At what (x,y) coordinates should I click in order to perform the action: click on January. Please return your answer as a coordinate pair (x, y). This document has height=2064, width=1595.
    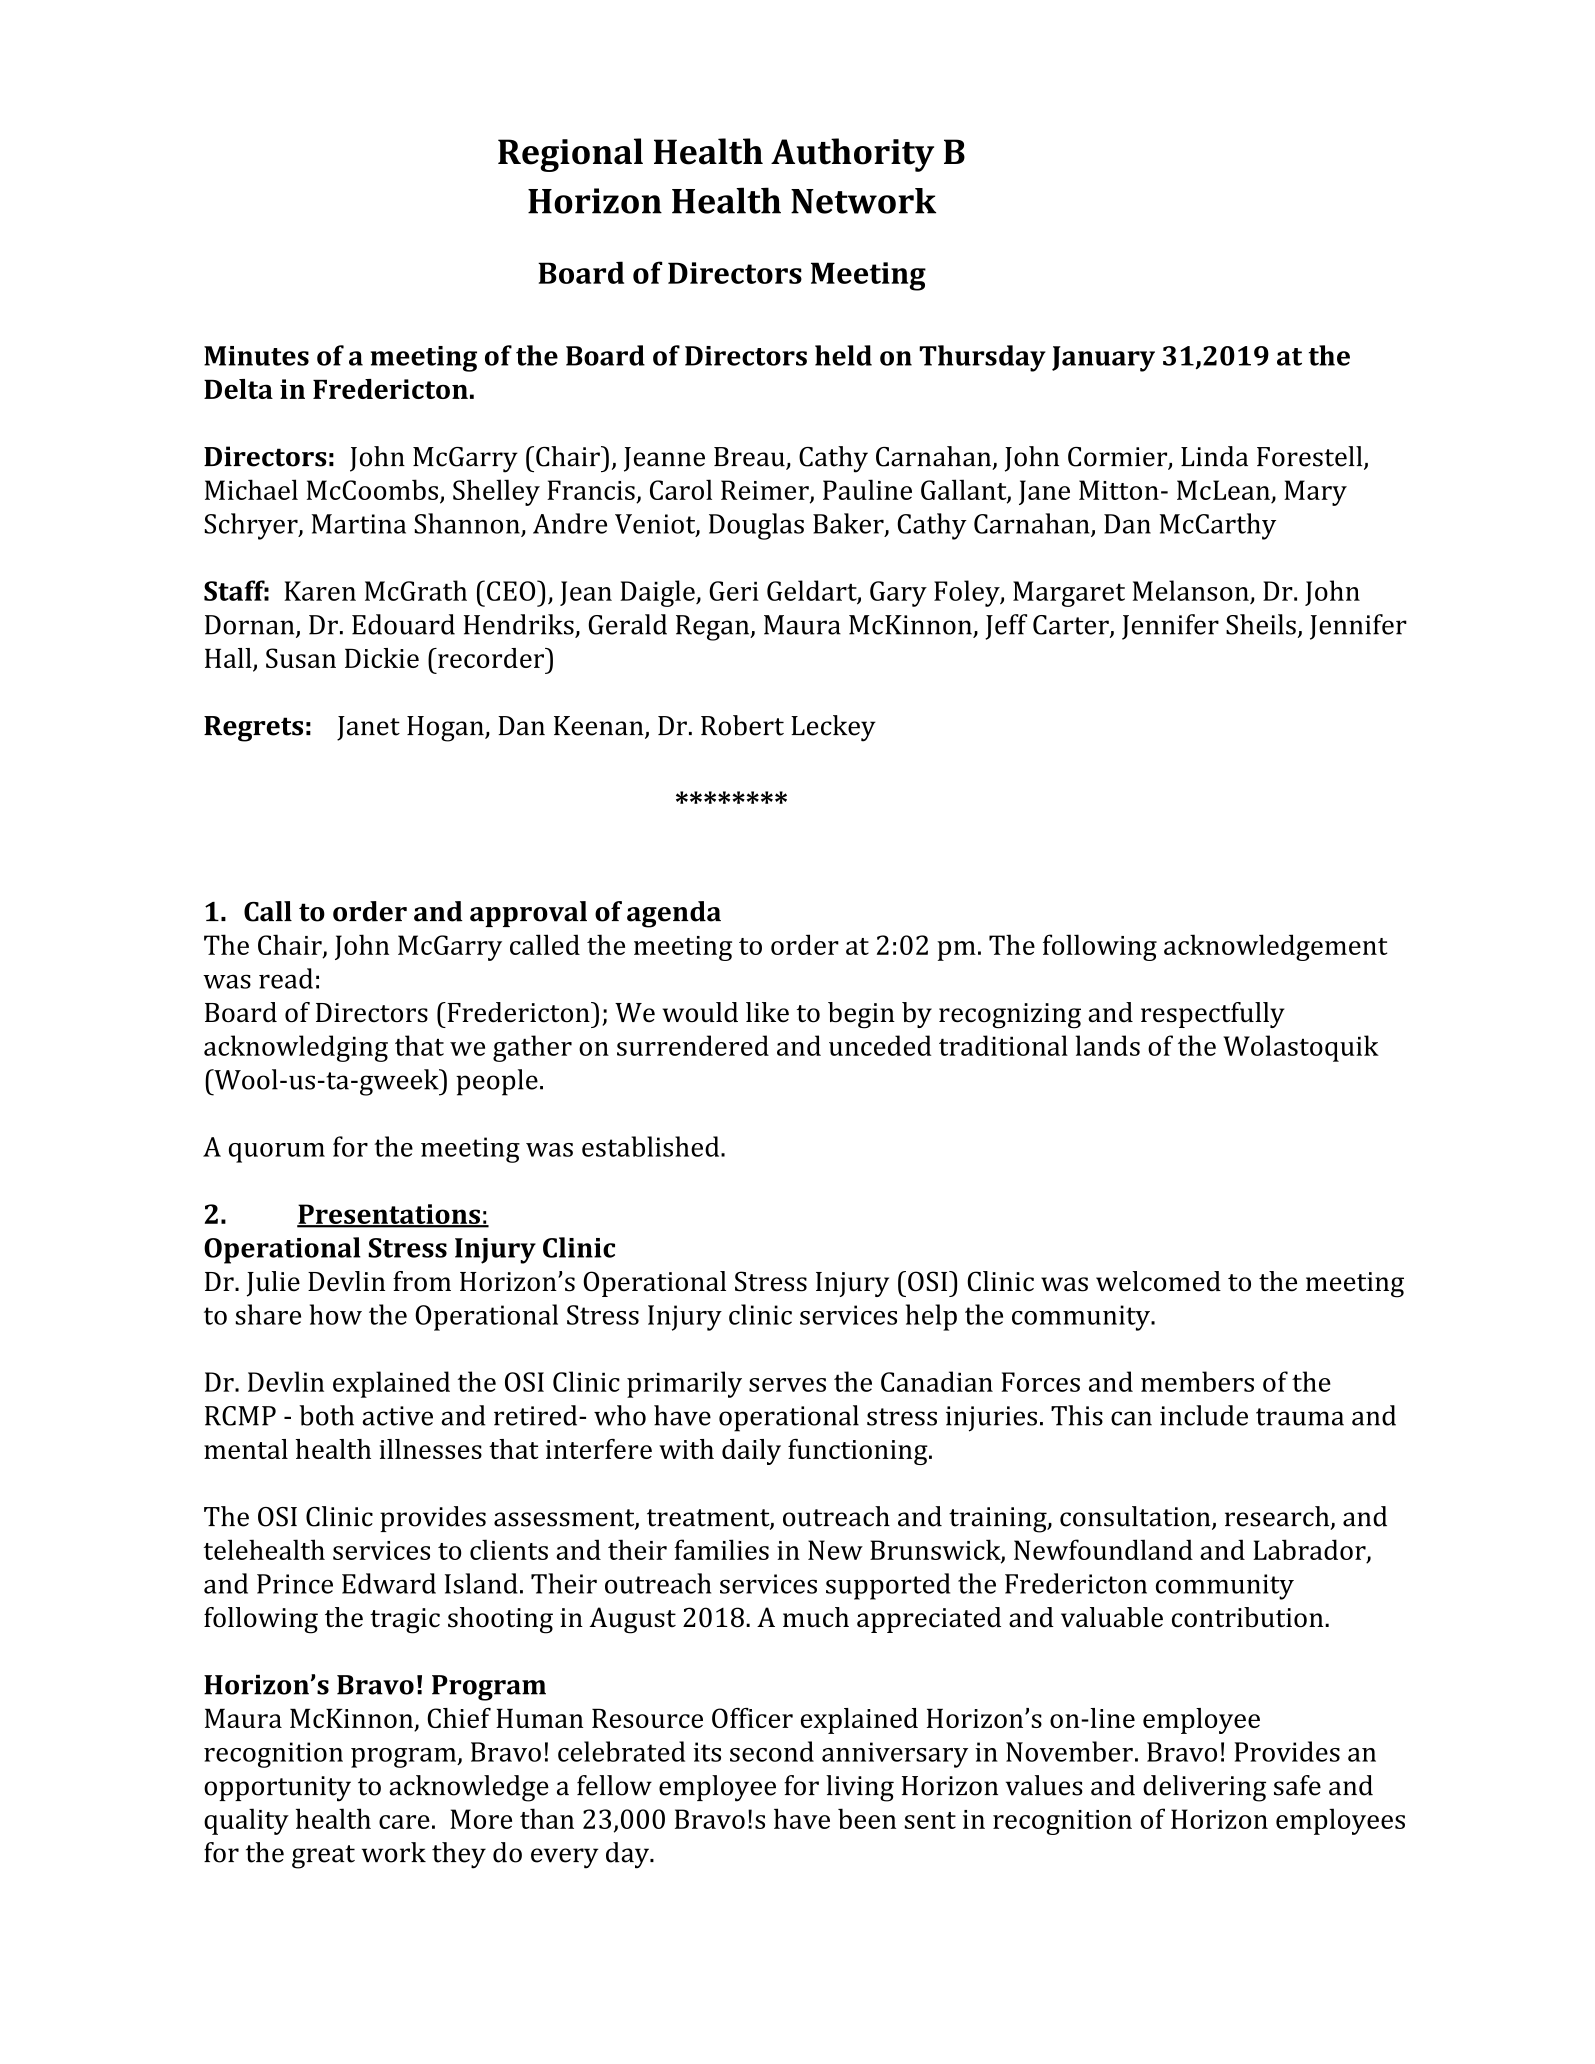
    Looking at the image, I should click on (1103, 359).
